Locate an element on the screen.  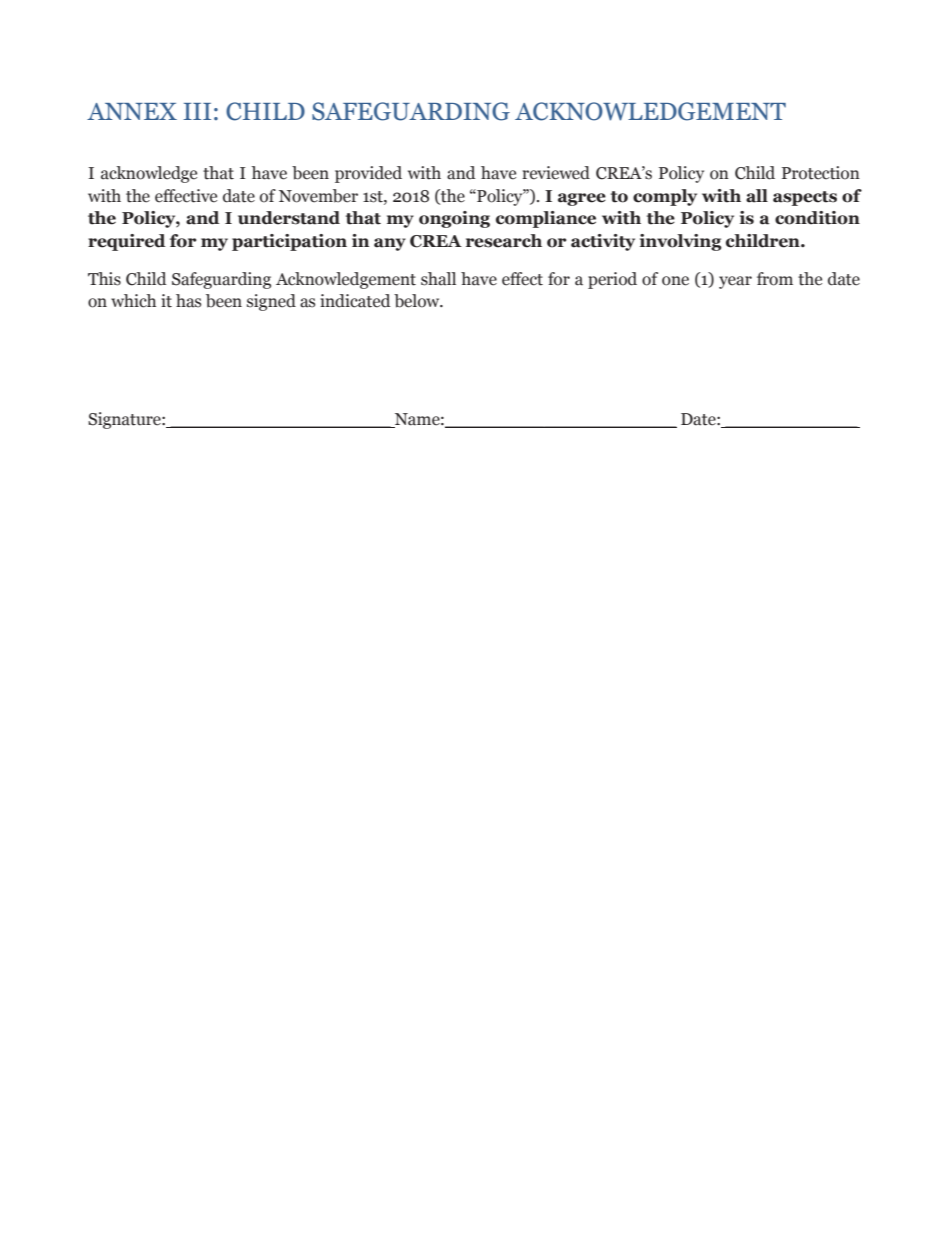
understand is located at coordinates (289, 218).
